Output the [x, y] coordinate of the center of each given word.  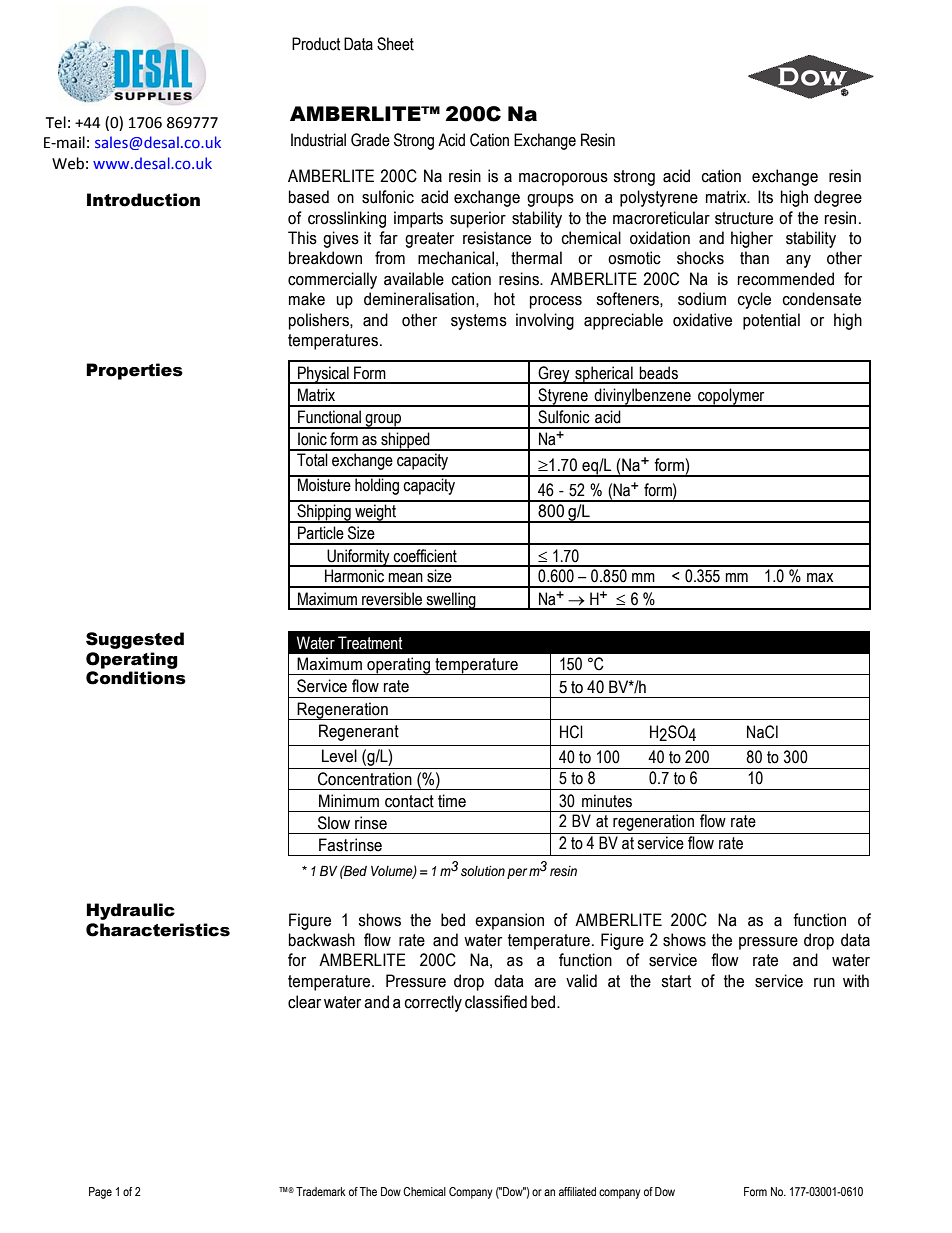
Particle [321, 533]
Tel [56, 122]
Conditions [136, 678]
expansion [509, 921]
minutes [607, 801]
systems [479, 322]
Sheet [395, 44]
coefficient [425, 556]
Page [100, 1193]
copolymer [731, 397]
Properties [134, 371]
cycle [754, 300]
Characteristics [158, 930]
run [824, 983]
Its [765, 197]
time [452, 801]
